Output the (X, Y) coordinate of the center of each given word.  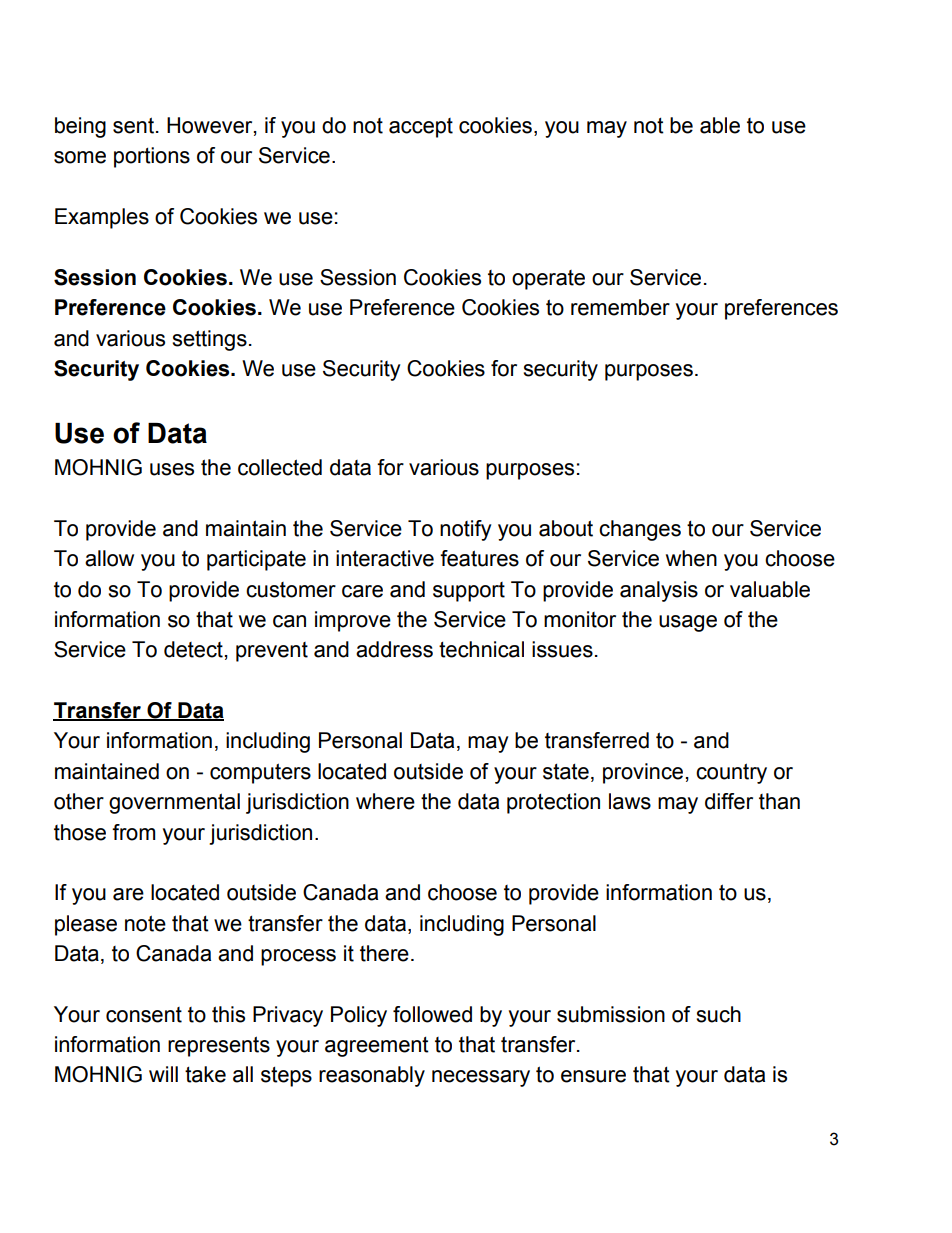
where (385, 801)
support (469, 592)
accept (421, 128)
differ (729, 801)
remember (620, 307)
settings (209, 340)
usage (688, 623)
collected (280, 467)
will (163, 1074)
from (133, 832)
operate (548, 280)
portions (152, 157)
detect (193, 649)
